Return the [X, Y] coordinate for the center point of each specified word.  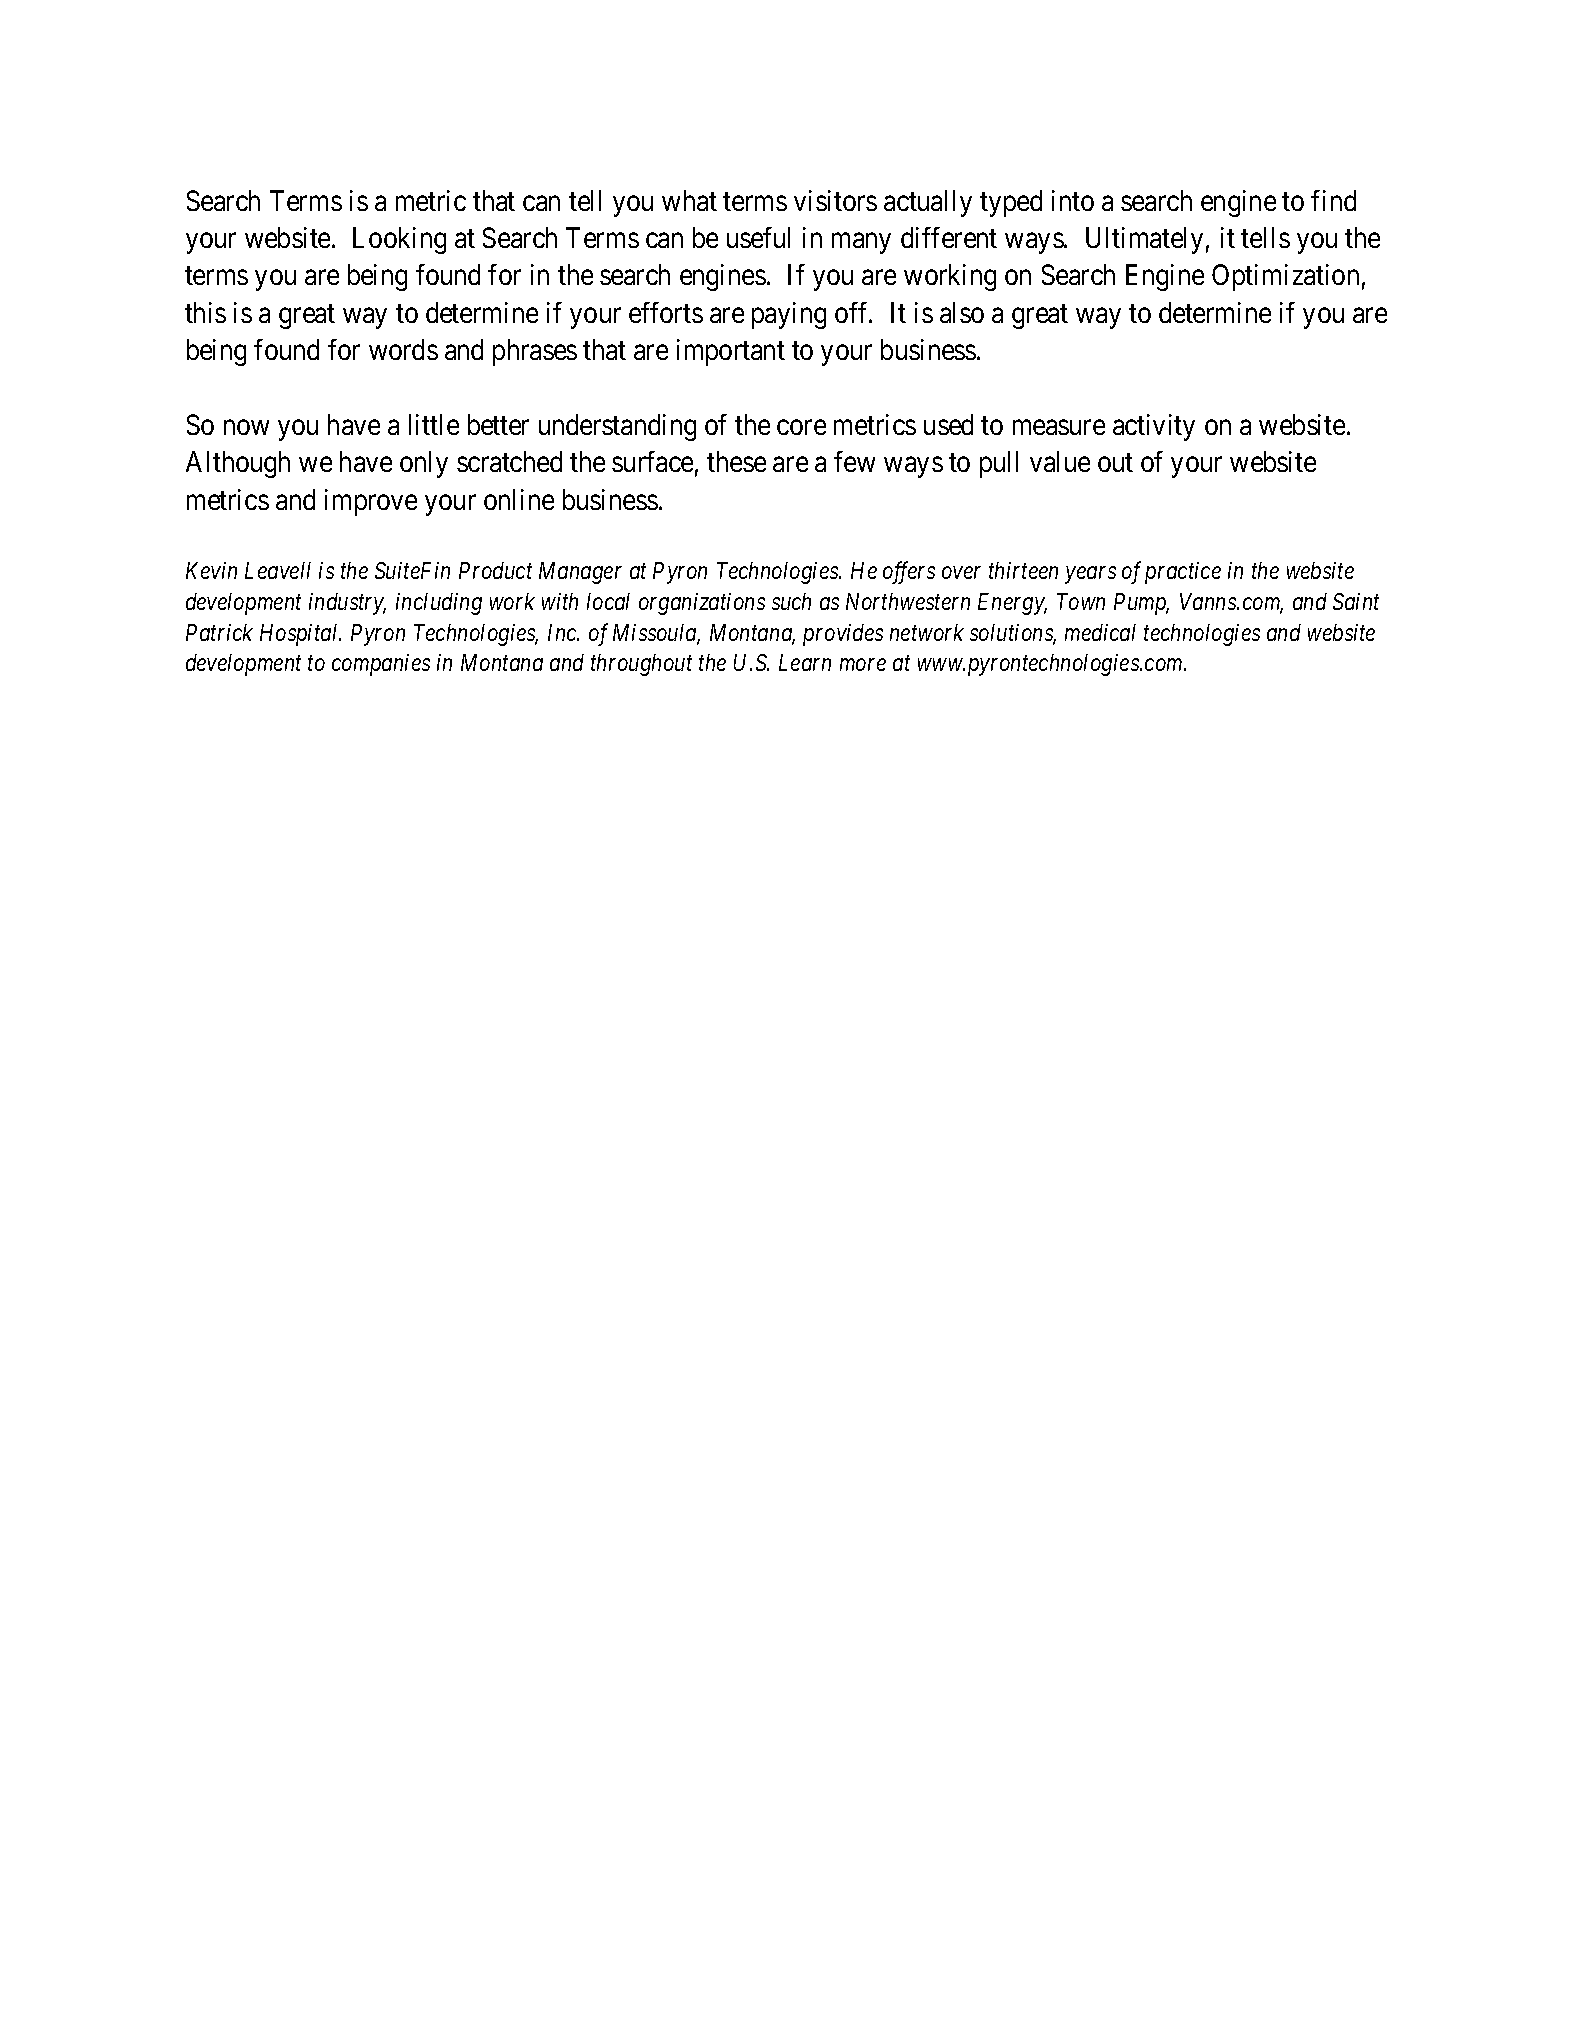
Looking [399, 240]
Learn [805, 662]
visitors [835, 200]
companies [381, 665]
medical [1100, 632]
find [1333, 200]
